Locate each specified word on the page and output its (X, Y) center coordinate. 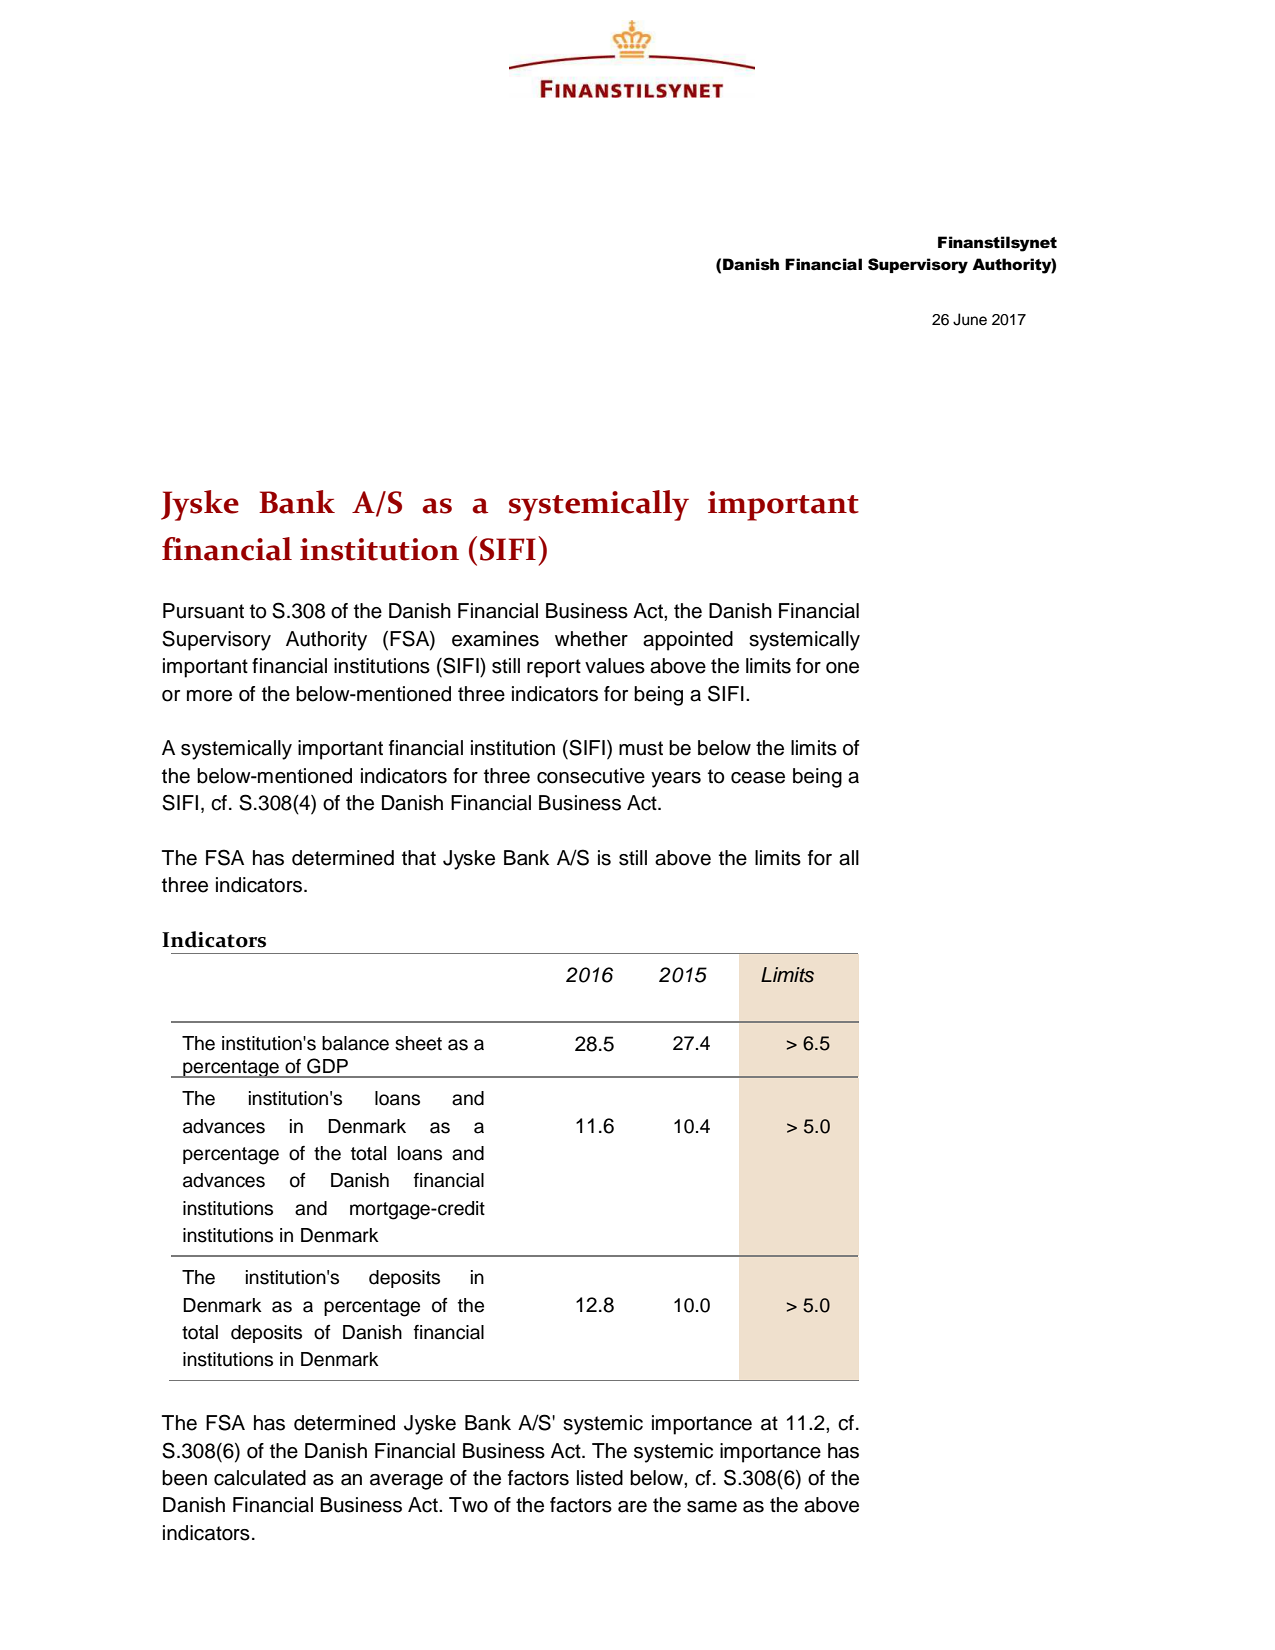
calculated (260, 1478)
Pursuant (203, 611)
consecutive (591, 776)
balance (355, 1043)
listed (600, 1478)
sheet (418, 1043)
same (712, 1507)
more (209, 696)
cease (758, 778)
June (970, 319)
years (676, 780)
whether (591, 639)
